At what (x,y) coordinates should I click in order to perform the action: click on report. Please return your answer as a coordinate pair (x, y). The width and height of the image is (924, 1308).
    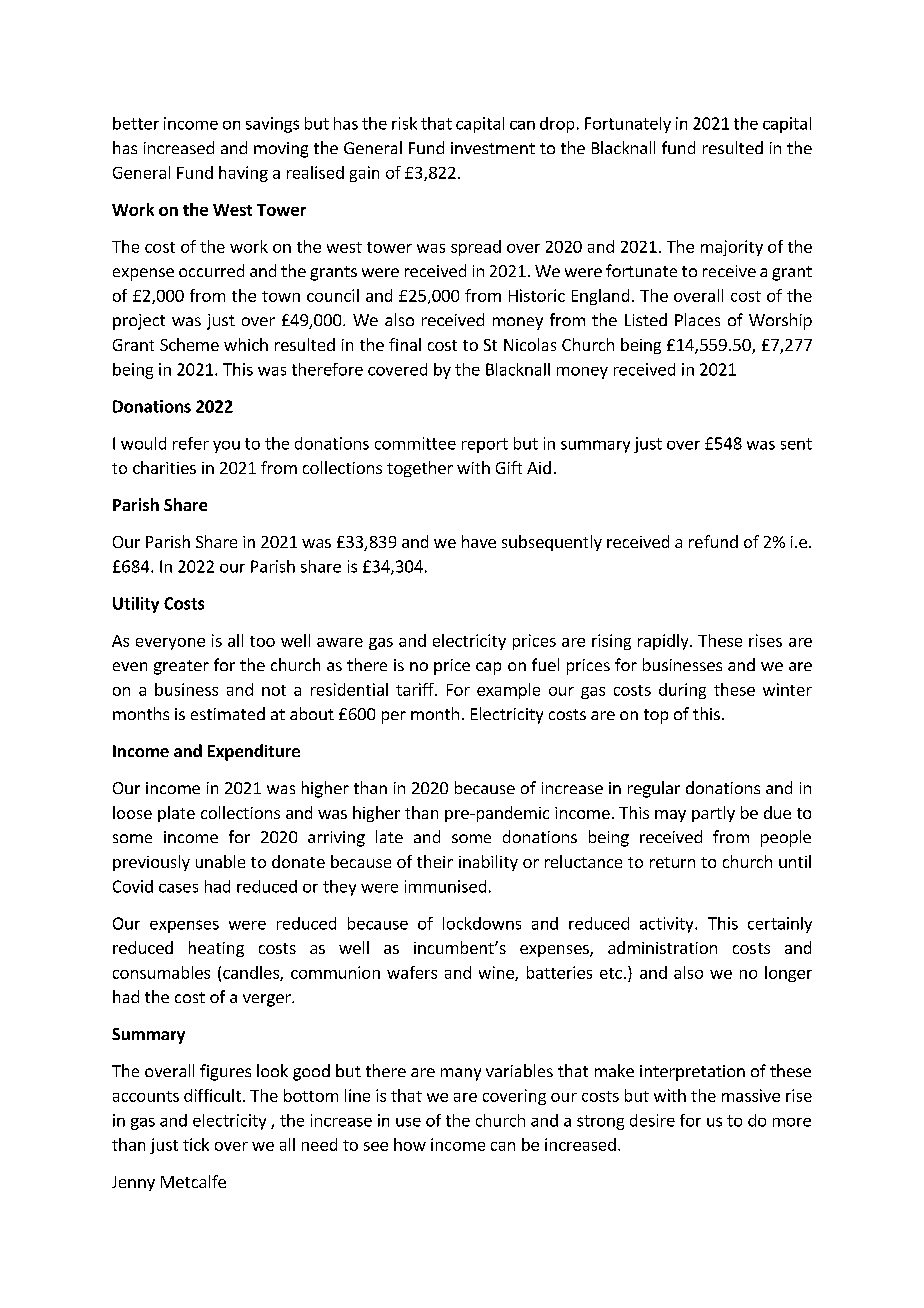
    Looking at the image, I should click on (485, 445).
